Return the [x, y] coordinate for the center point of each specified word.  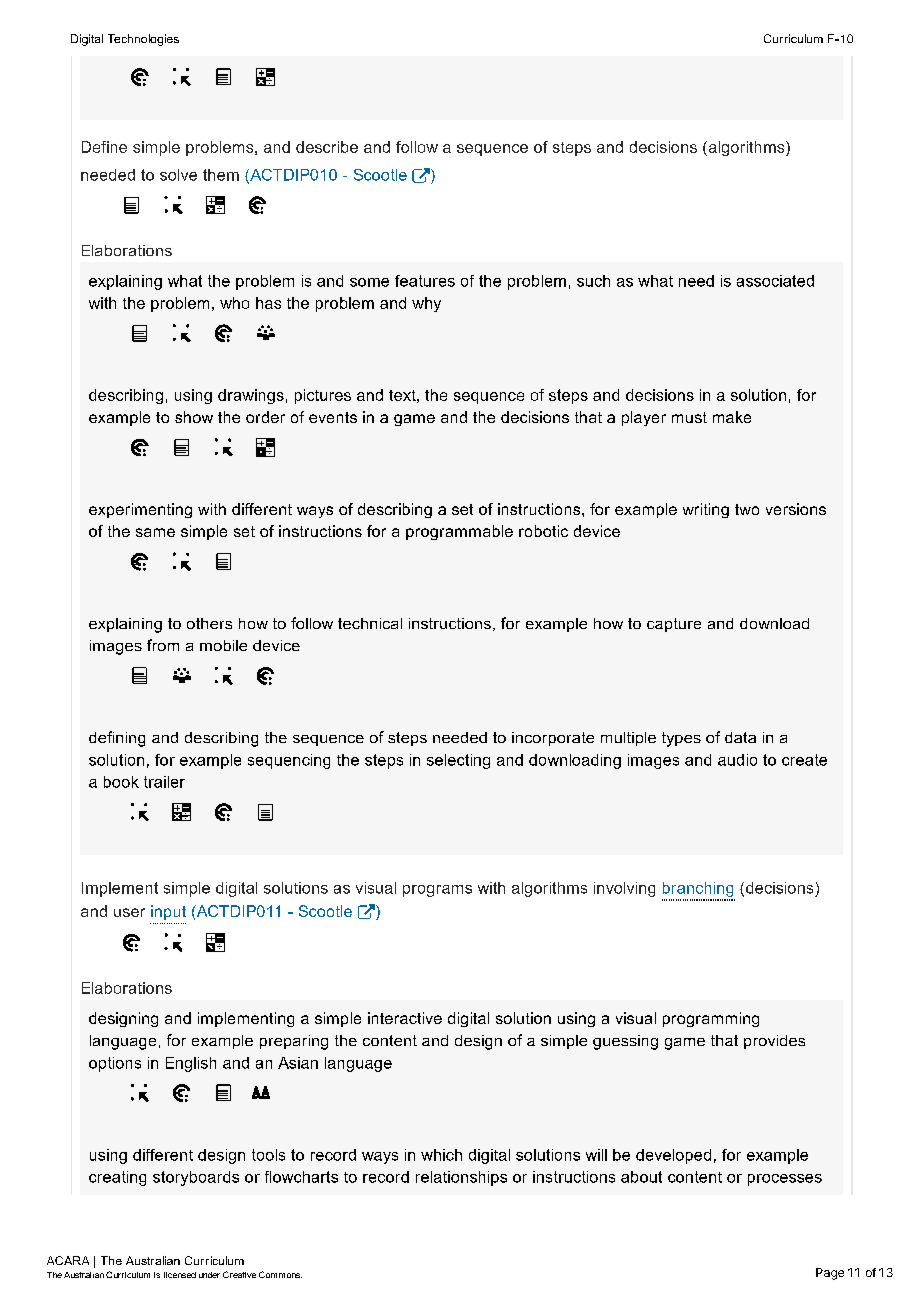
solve [178, 175]
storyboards [196, 1178]
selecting [458, 761]
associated [775, 281]
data [740, 737]
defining [117, 739]
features [425, 281]
